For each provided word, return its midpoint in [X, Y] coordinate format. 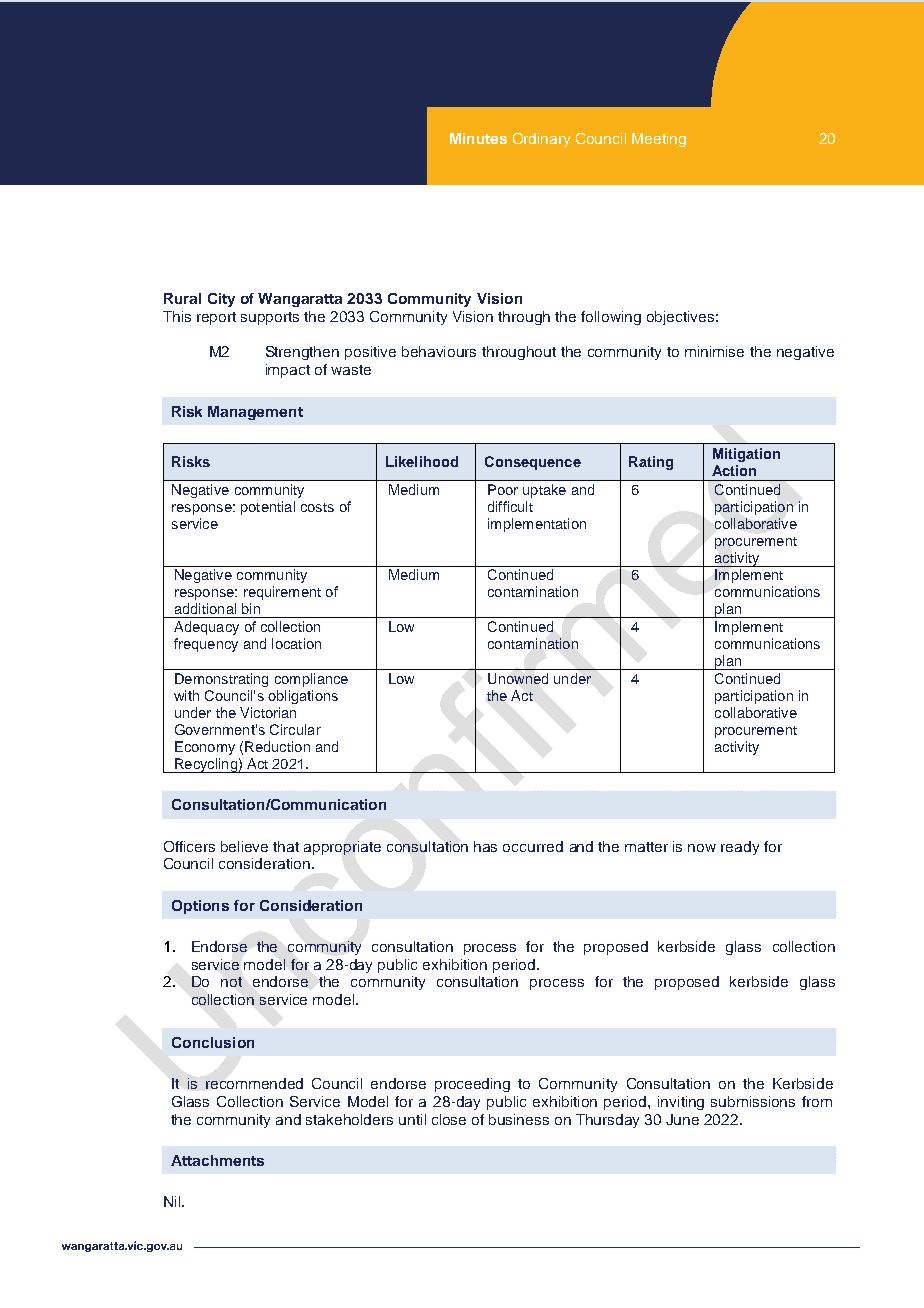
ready [740, 848]
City [221, 300]
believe [244, 846]
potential [268, 508]
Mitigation [746, 455]
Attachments [217, 1160]
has [485, 846]
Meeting [659, 140]
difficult [510, 506]
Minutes [478, 138]
